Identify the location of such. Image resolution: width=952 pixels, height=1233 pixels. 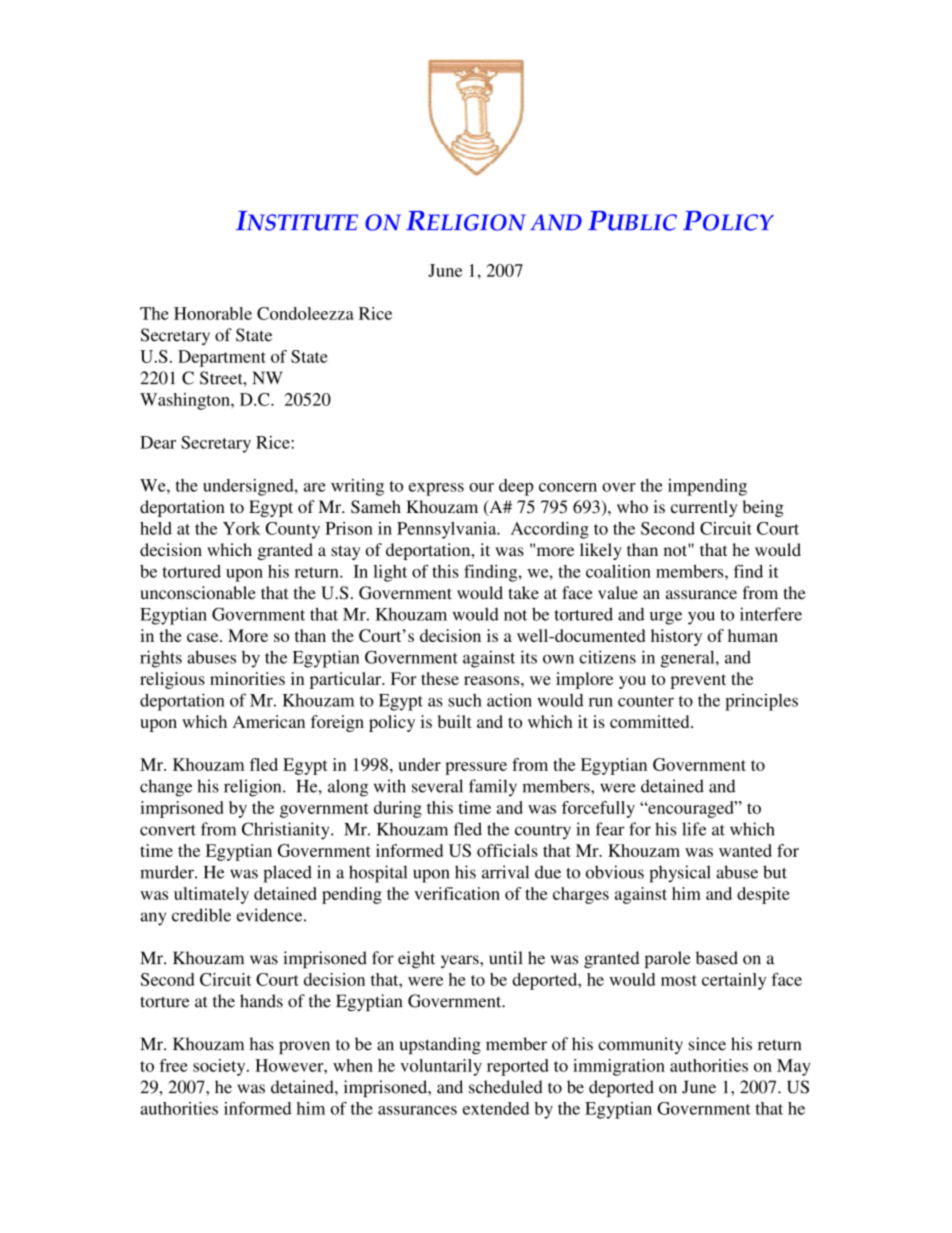
(465, 700).
